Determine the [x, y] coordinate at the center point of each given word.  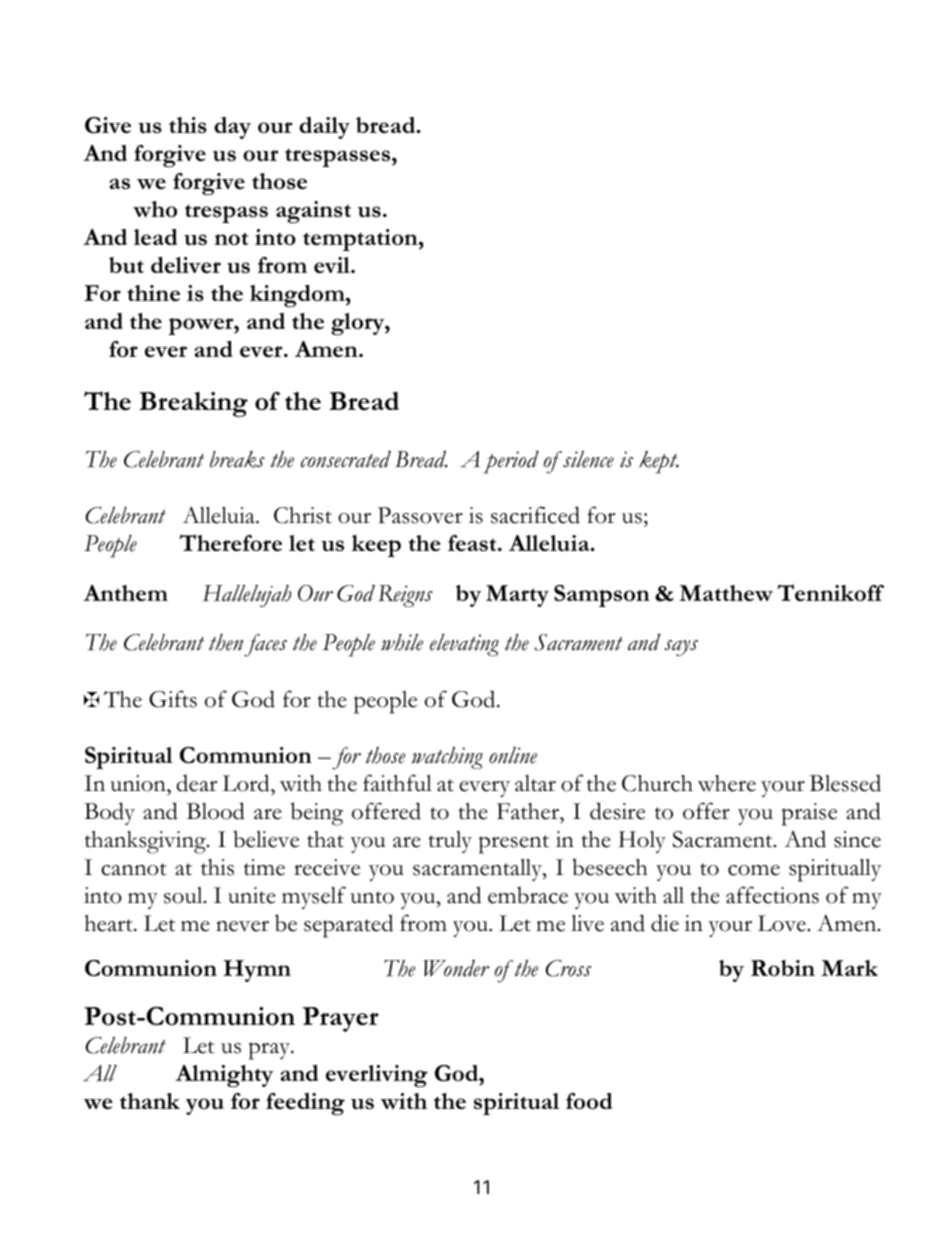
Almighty [224, 1076]
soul [184, 895]
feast [473, 543]
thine [153, 293]
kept [659, 462]
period [511, 462]
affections [772, 895]
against [313, 212]
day [232, 128]
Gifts [173, 699]
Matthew [726, 593]
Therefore [230, 542]
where [727, 783]
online [513, 755]
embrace [528, 895]
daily [324, 128]
